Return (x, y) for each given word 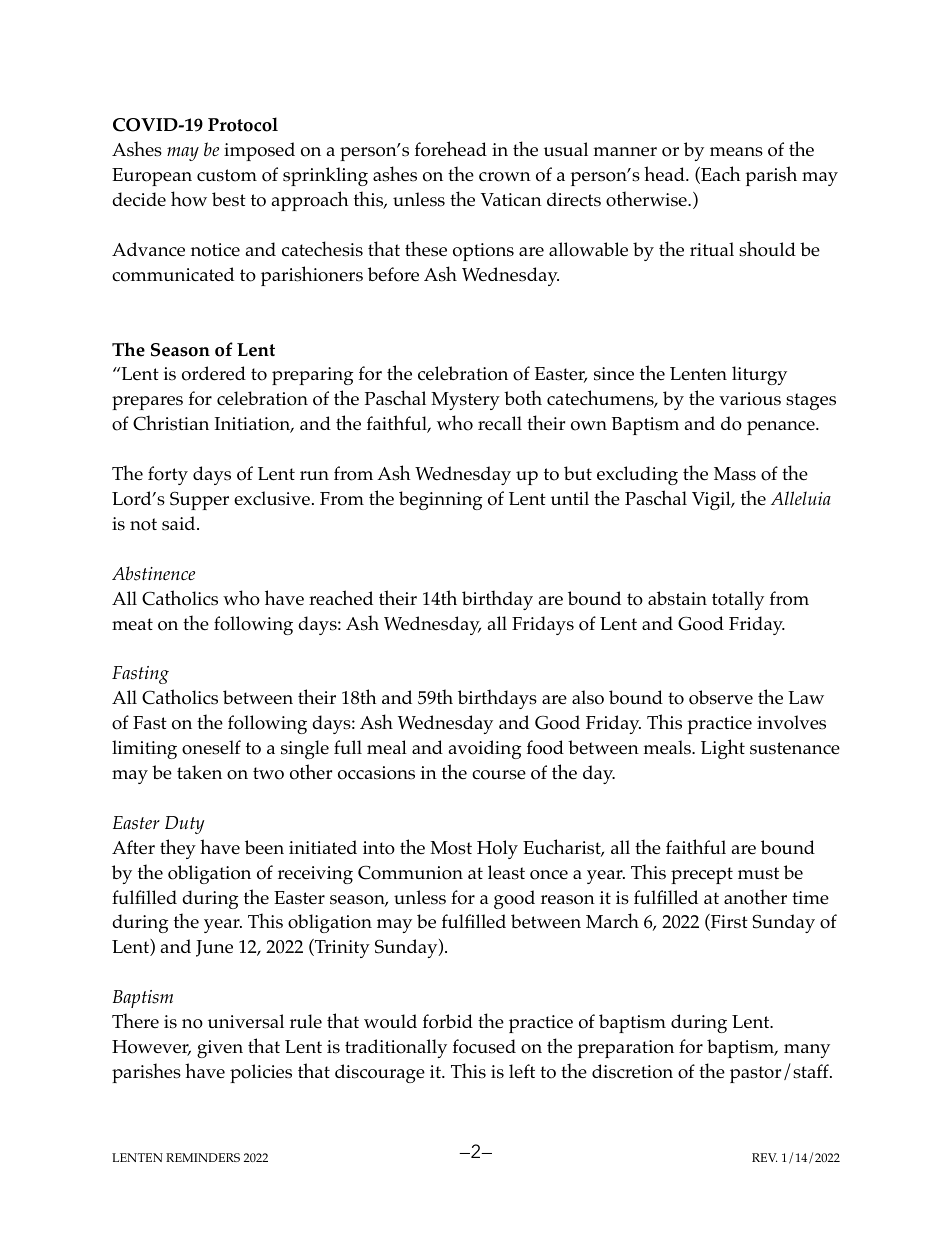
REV (764, 1157)
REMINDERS (203, 1157)
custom (227, 175)
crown (505, 177)
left (522, 1071)
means (736, 152)
